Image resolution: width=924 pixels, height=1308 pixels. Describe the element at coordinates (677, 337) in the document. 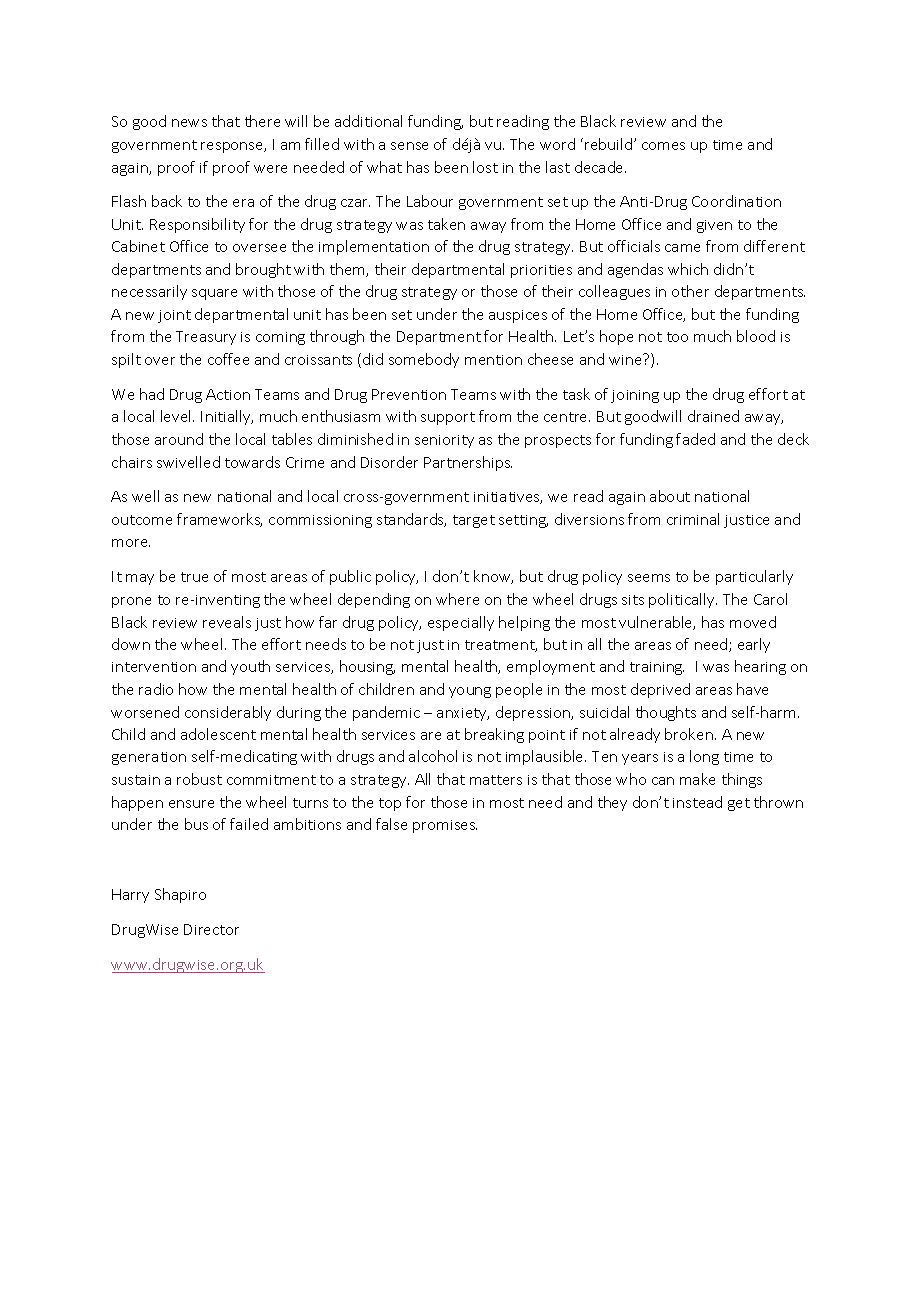

I see `too` at that location.
